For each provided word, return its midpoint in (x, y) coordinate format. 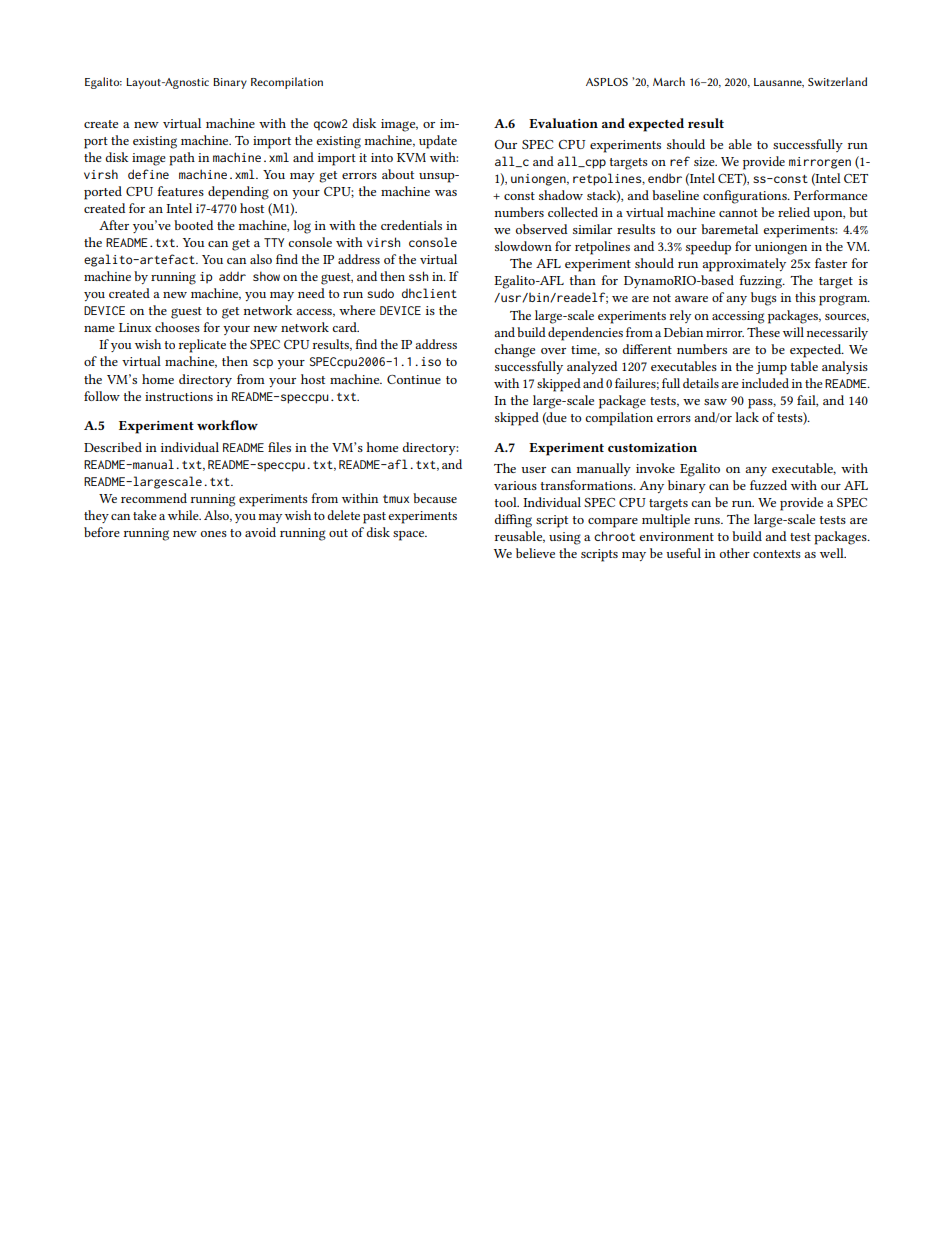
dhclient (429, 293)
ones (214, 534)
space (410, 536)
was (446, 193)
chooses (177, 327)
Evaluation (563, 123)
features (180, 191)
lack (747, 417)
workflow (227, 425)
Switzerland (837, 81)
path (182, 159)
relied (794, 212)
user (533, 470)
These (763, 332)
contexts (777, 554)
